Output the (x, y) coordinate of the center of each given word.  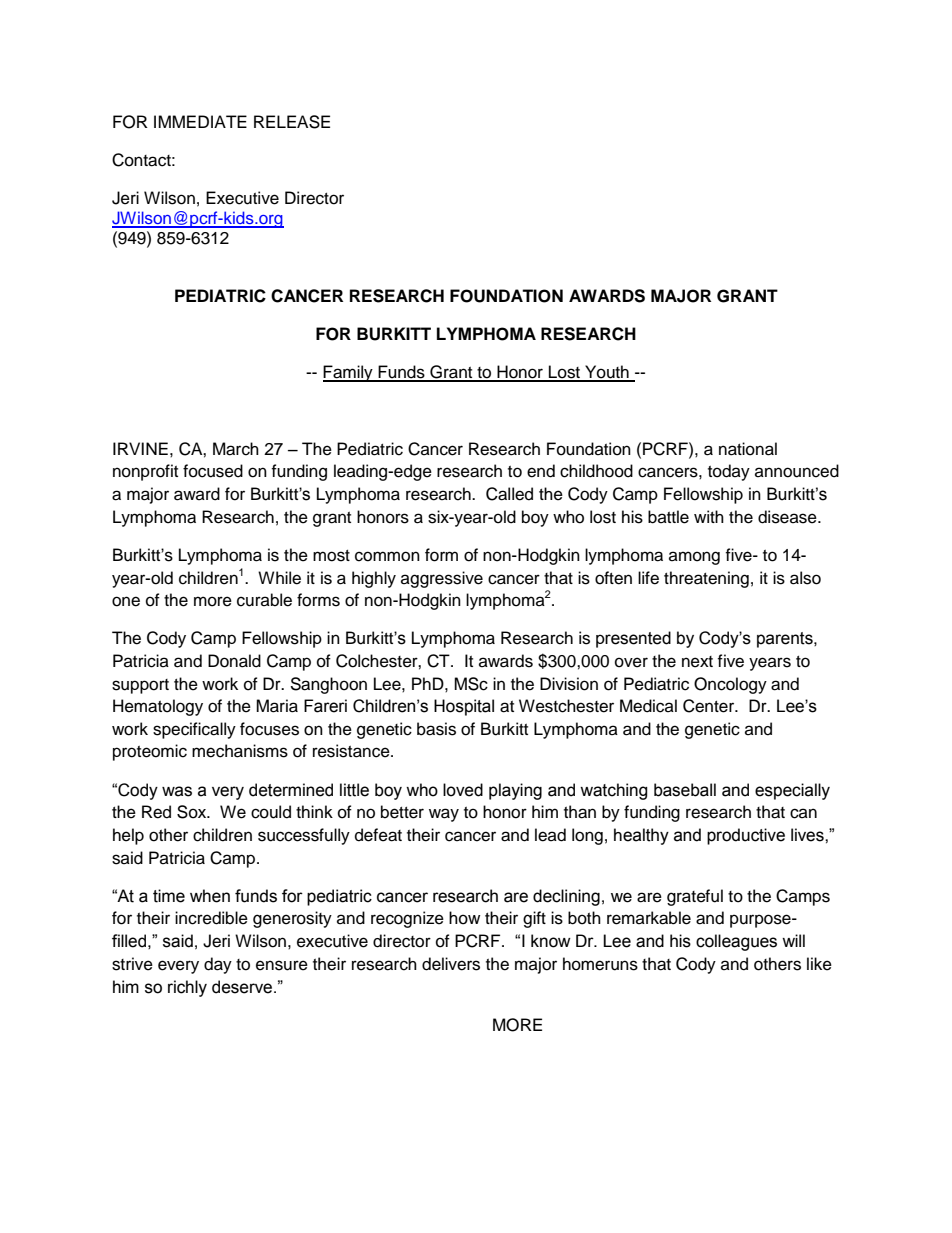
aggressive (442, 579)
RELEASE (292, 122)
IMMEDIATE (200, 121)
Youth (607, 373)
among (694, 558)
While (279, 578)
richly (187, 988)
